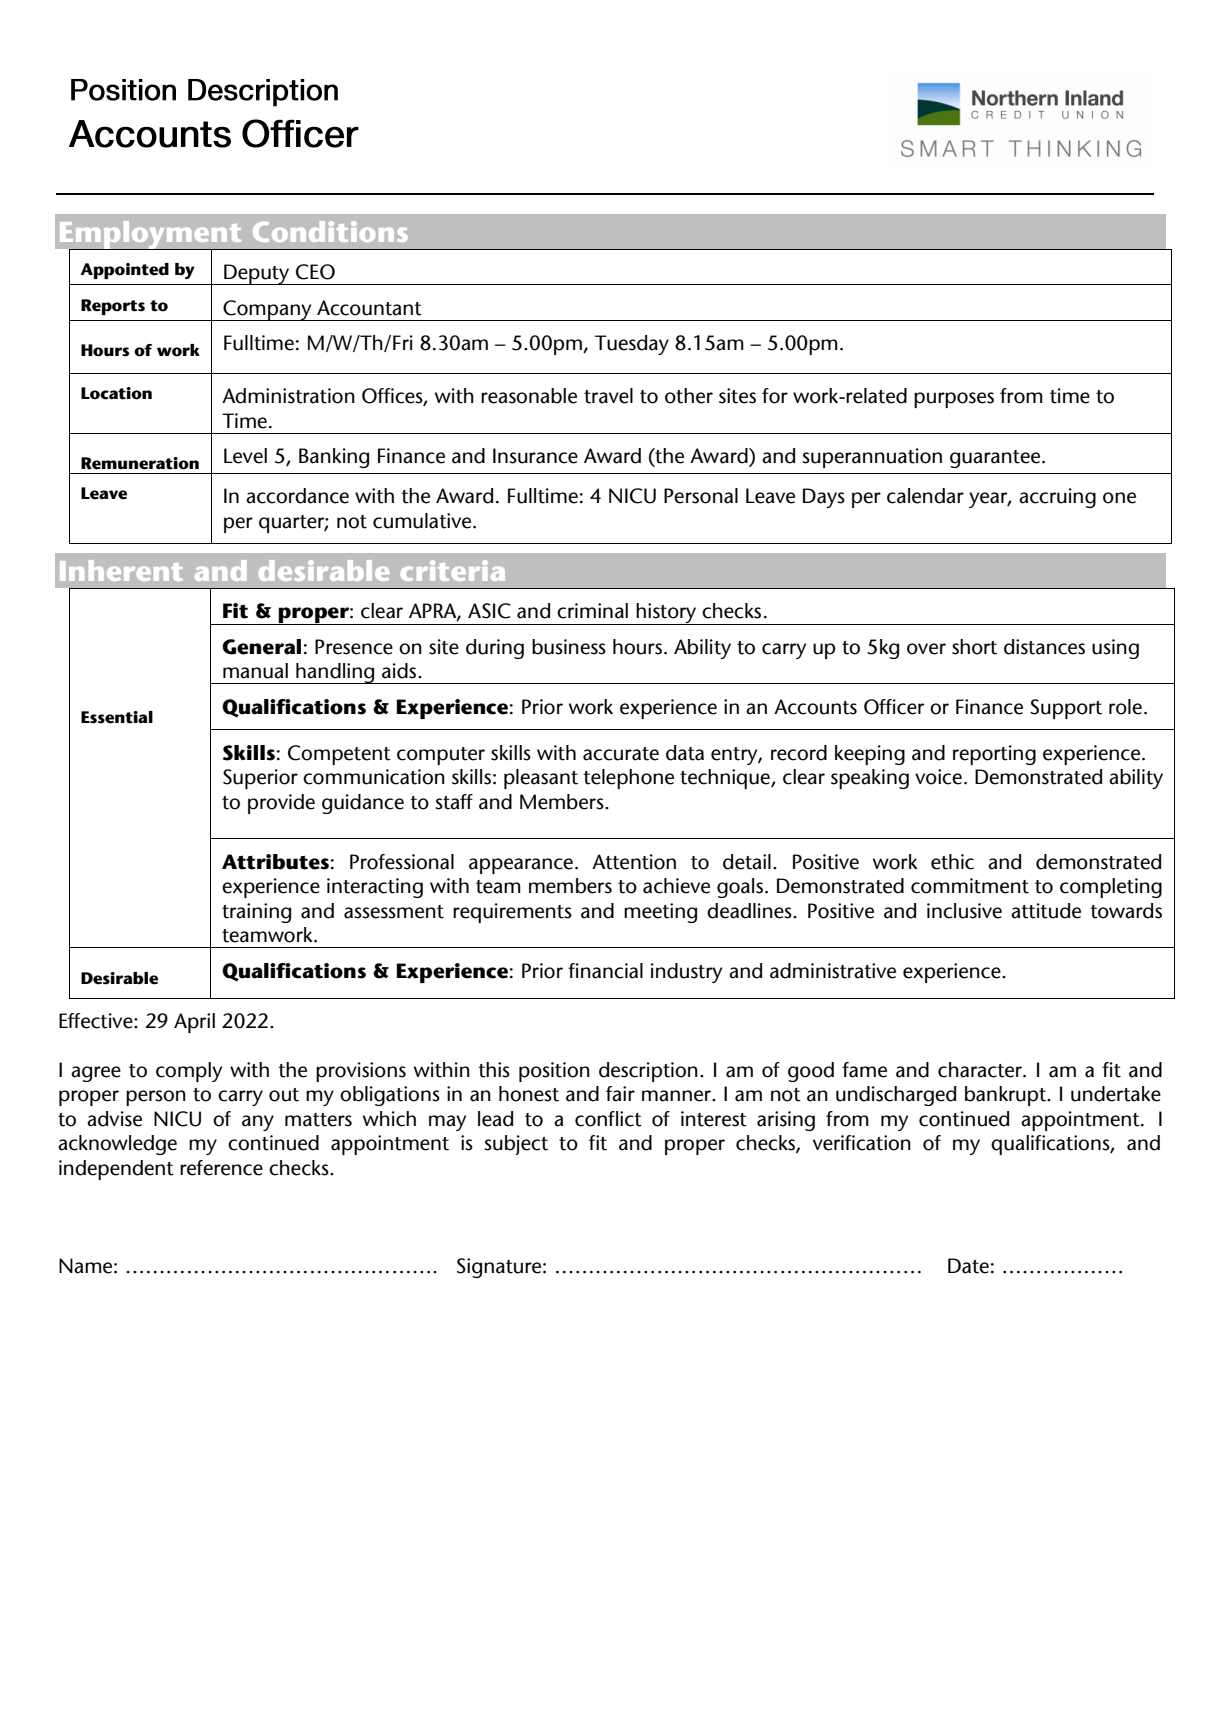  Describe the element at coordinates (121, 570) in the screenshot. I see `Inherent` at that location.
